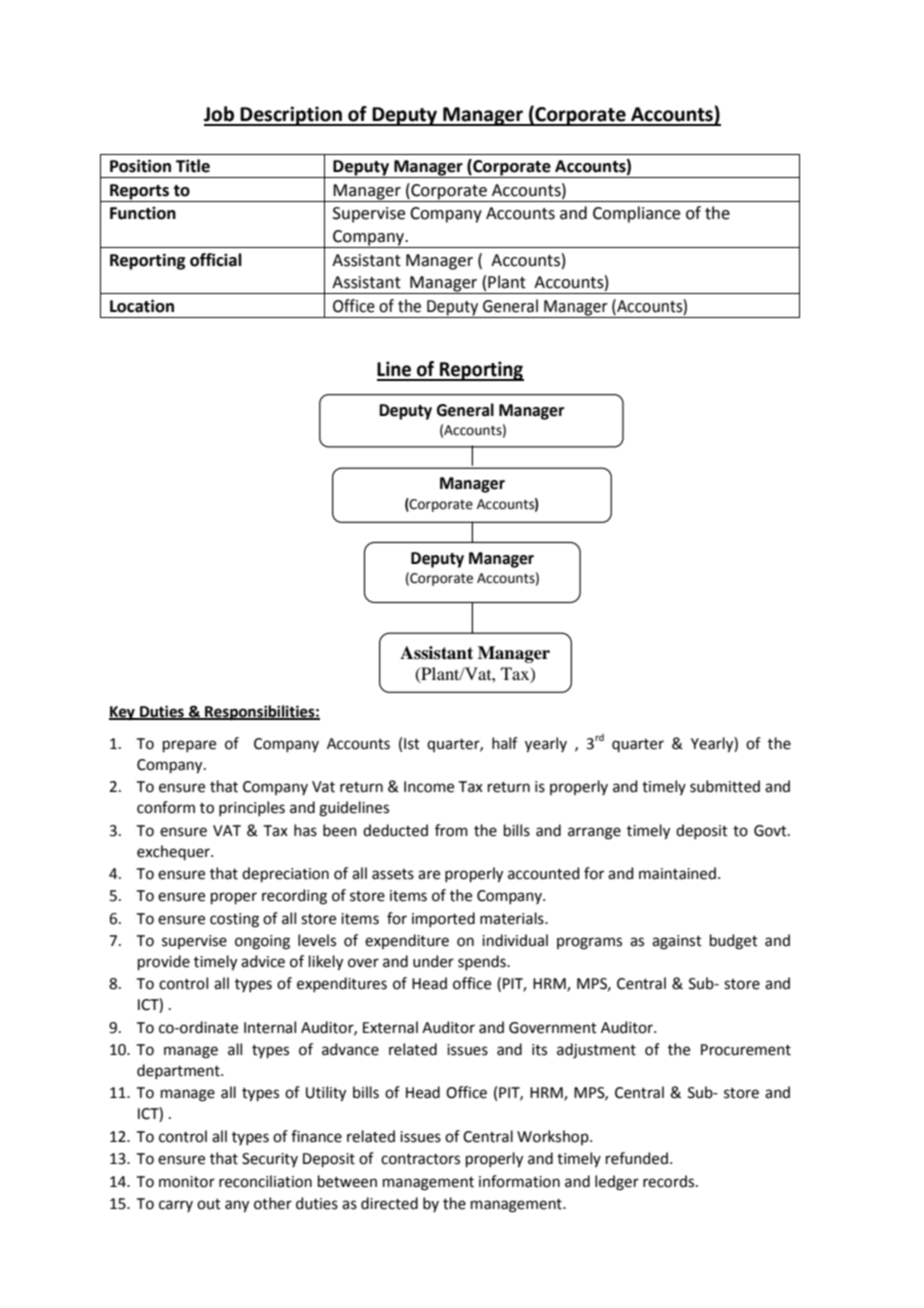 The width and height of the image is (924, 1308). I want to click on Description, so click(291, 116).
